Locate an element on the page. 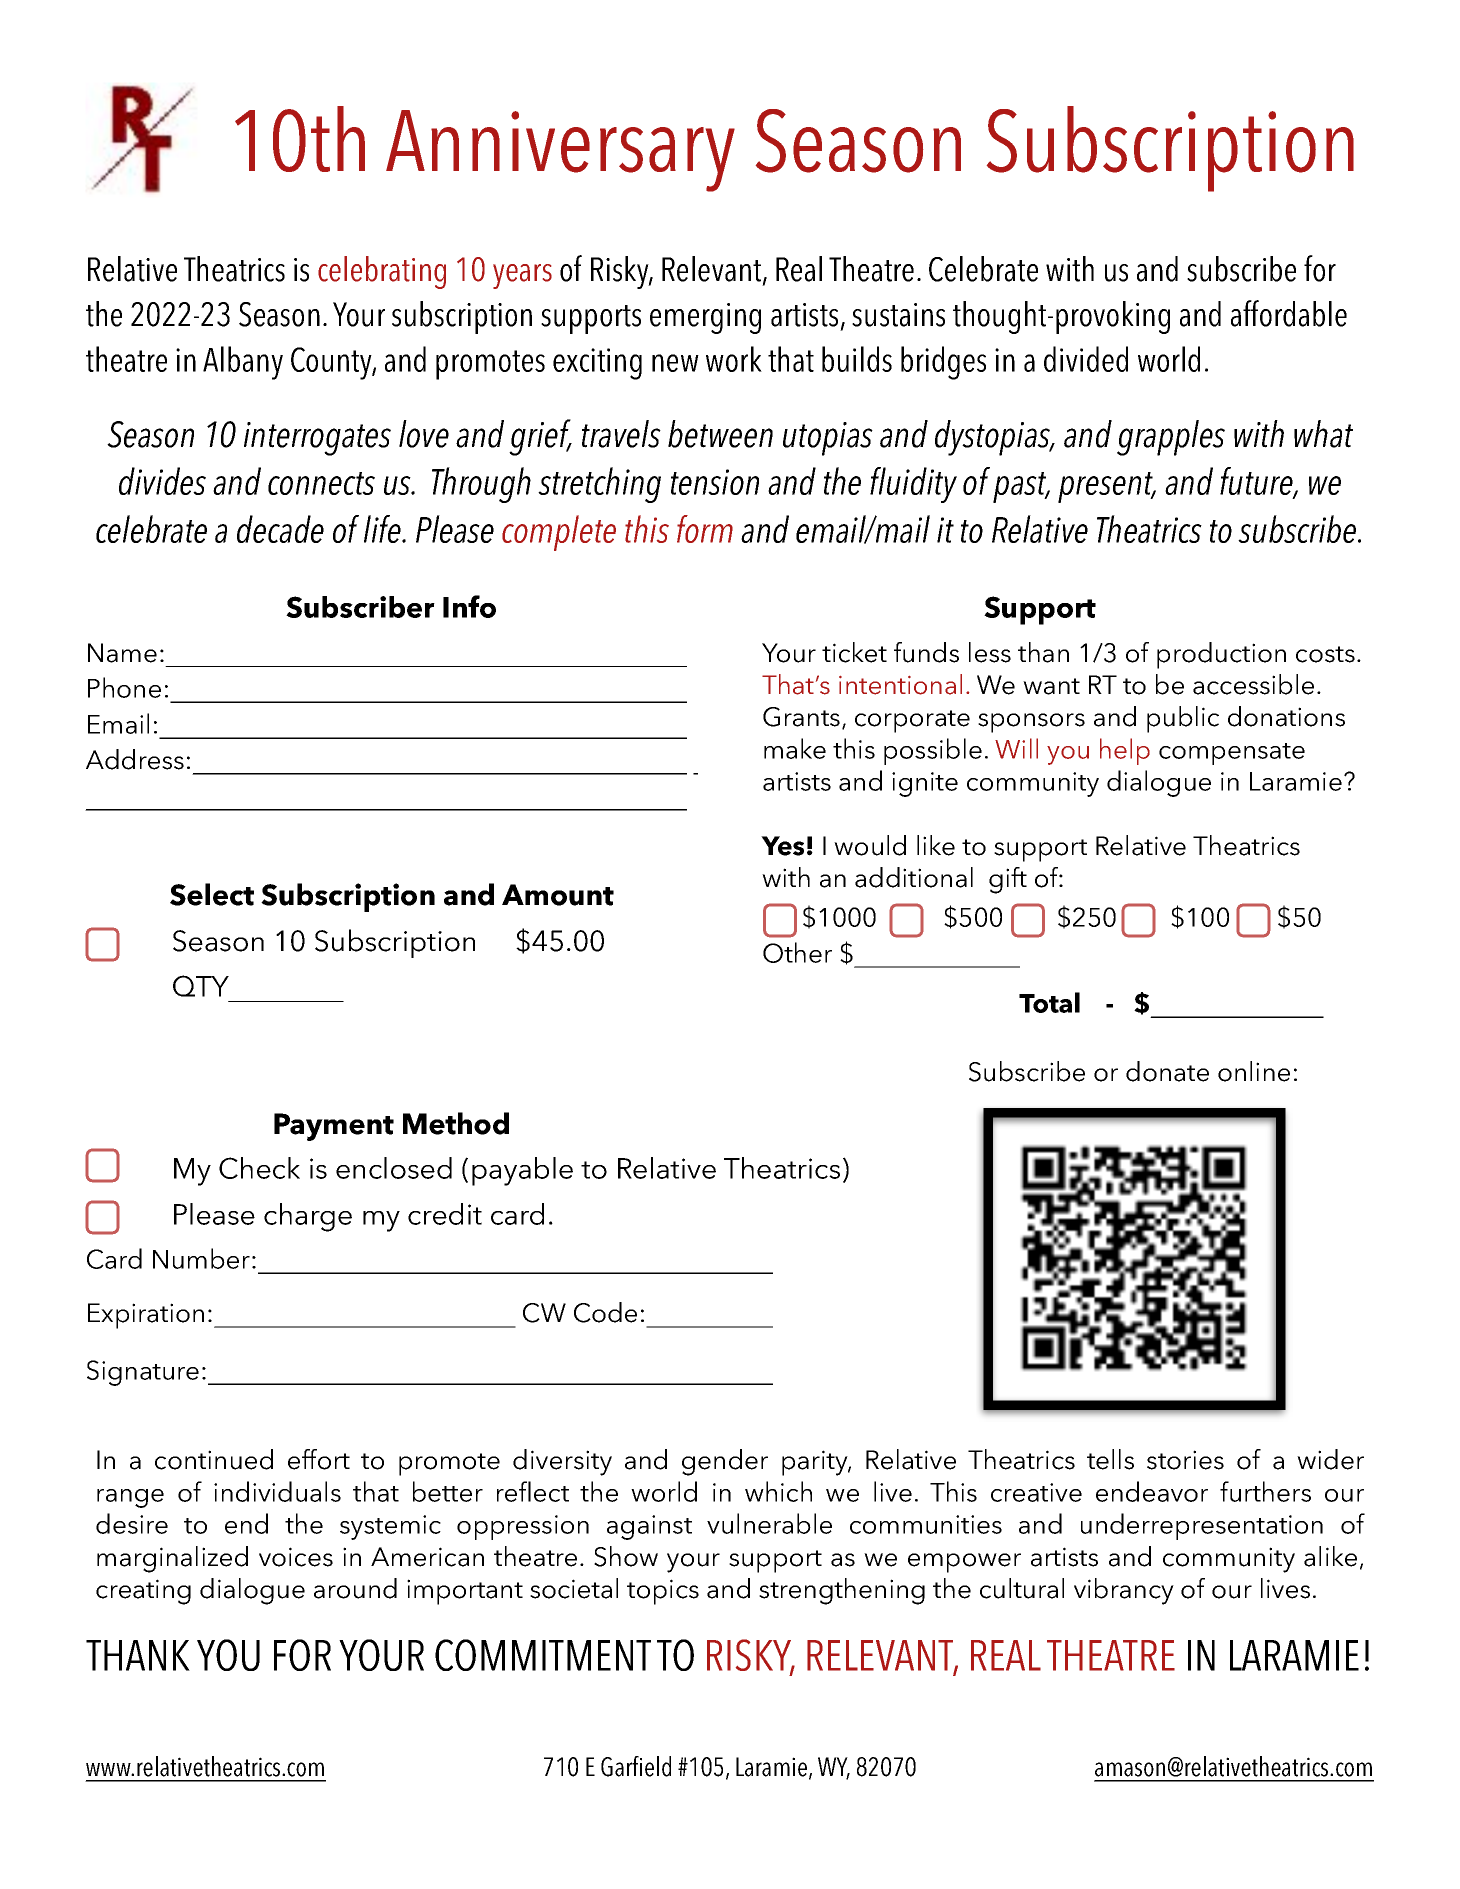  emerging is located at coordinates (705, 318).
